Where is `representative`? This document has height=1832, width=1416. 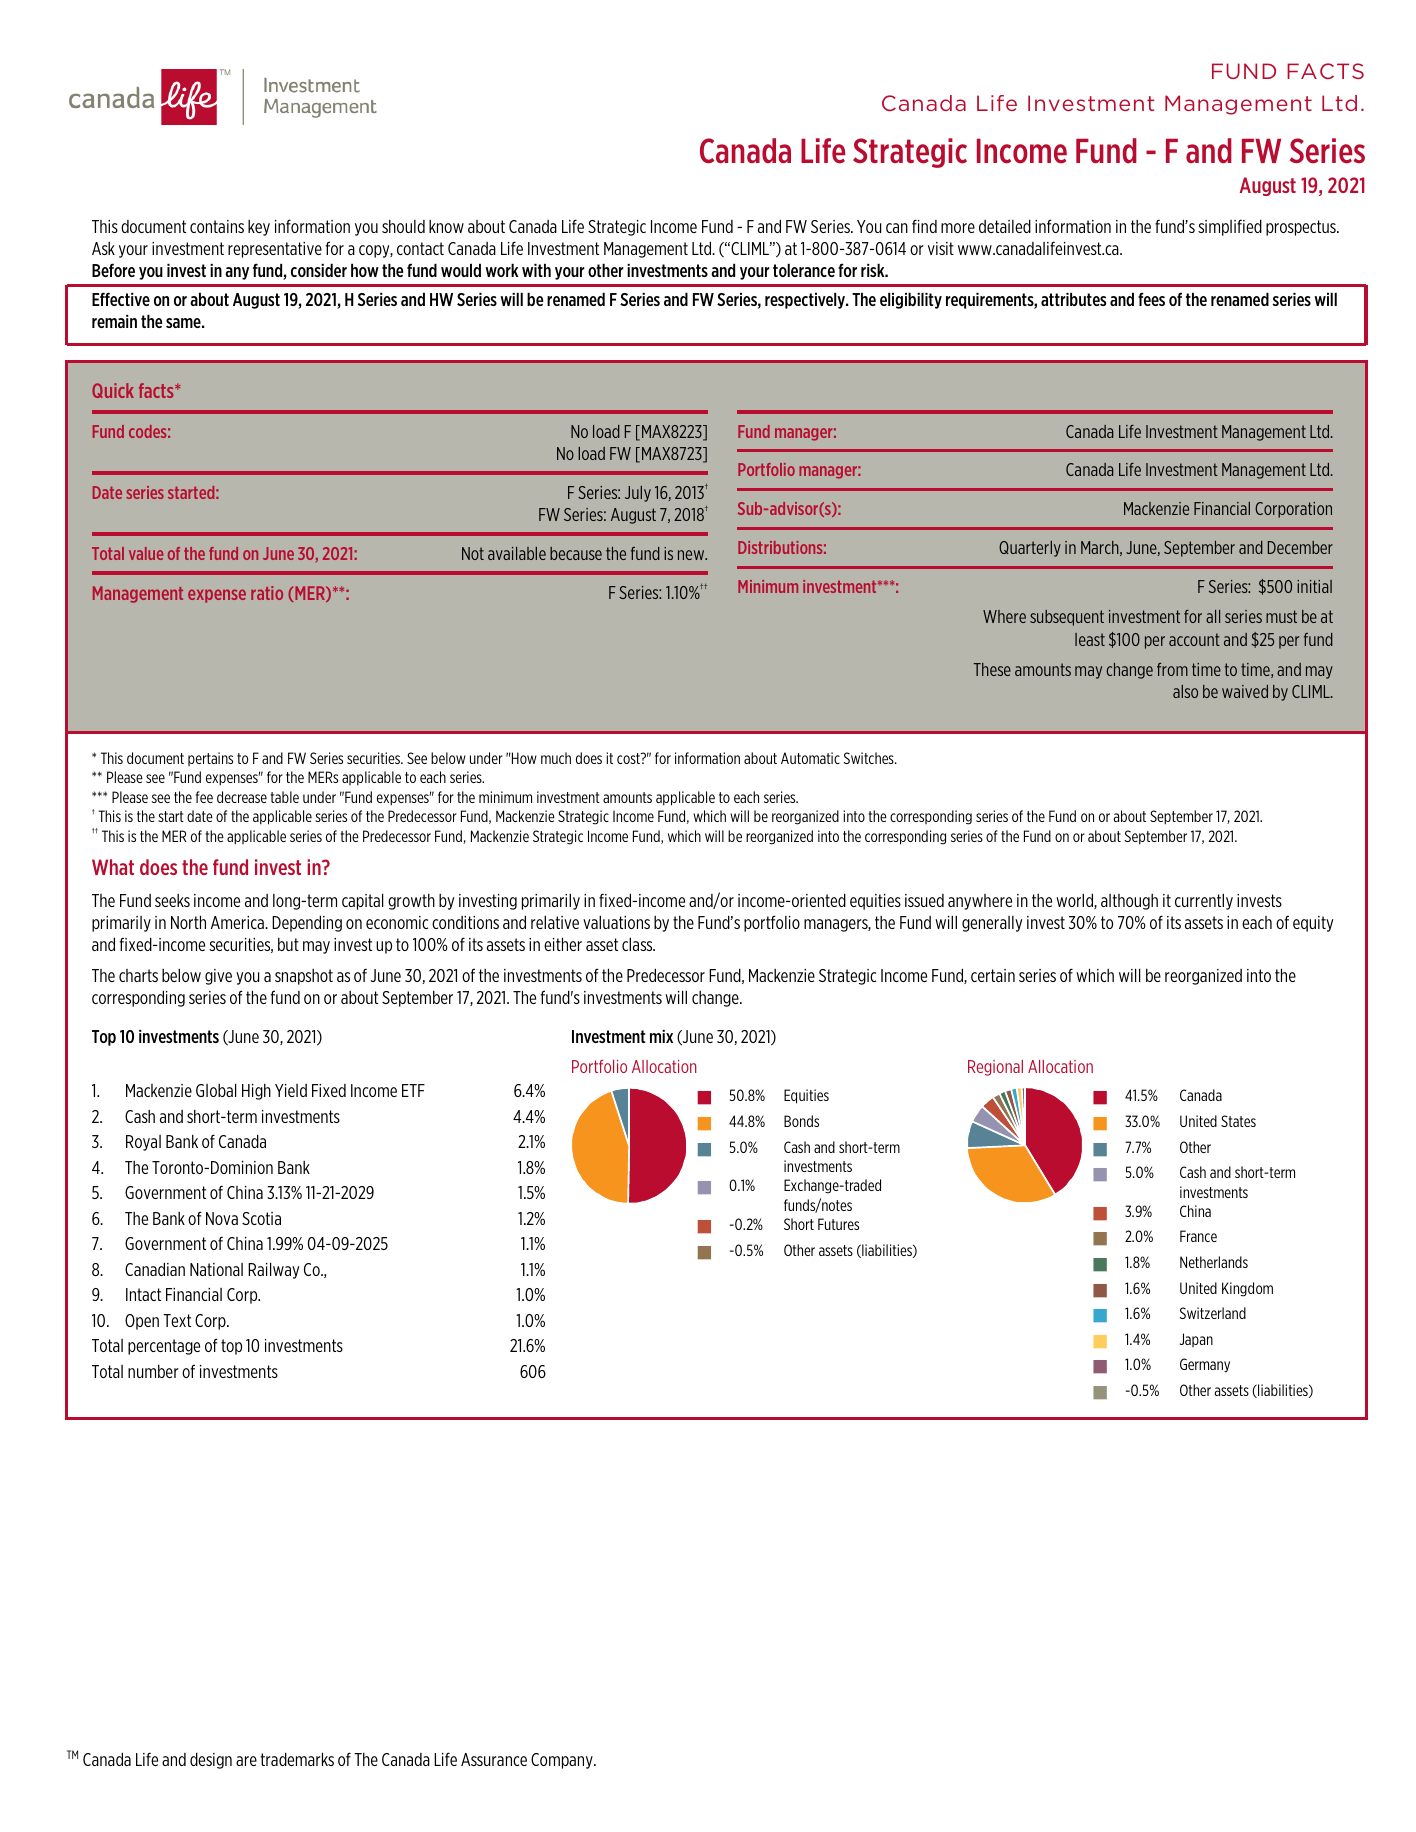 representative is located at coordinates (275, 250).
